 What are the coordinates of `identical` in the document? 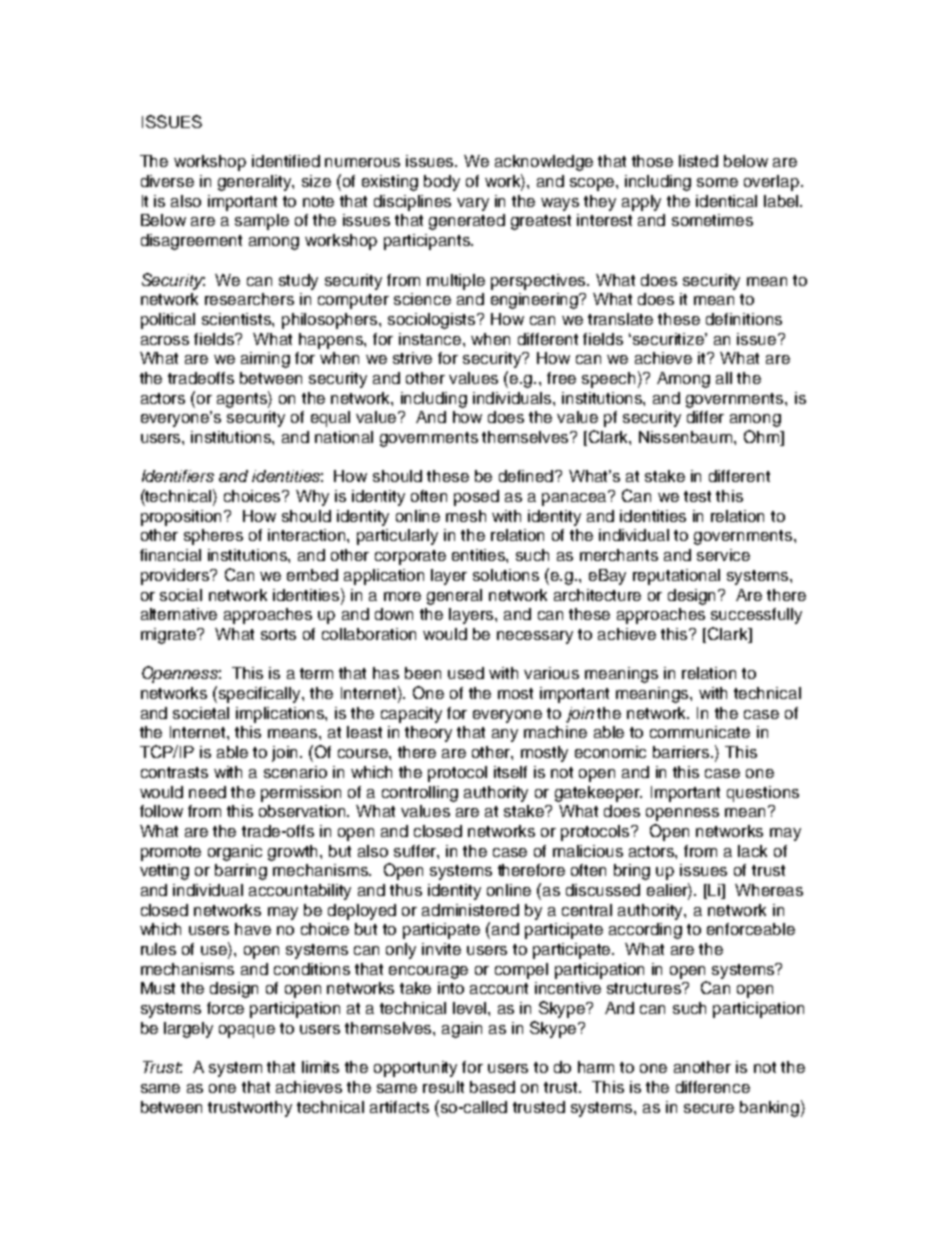 It's located at (726, 201).
